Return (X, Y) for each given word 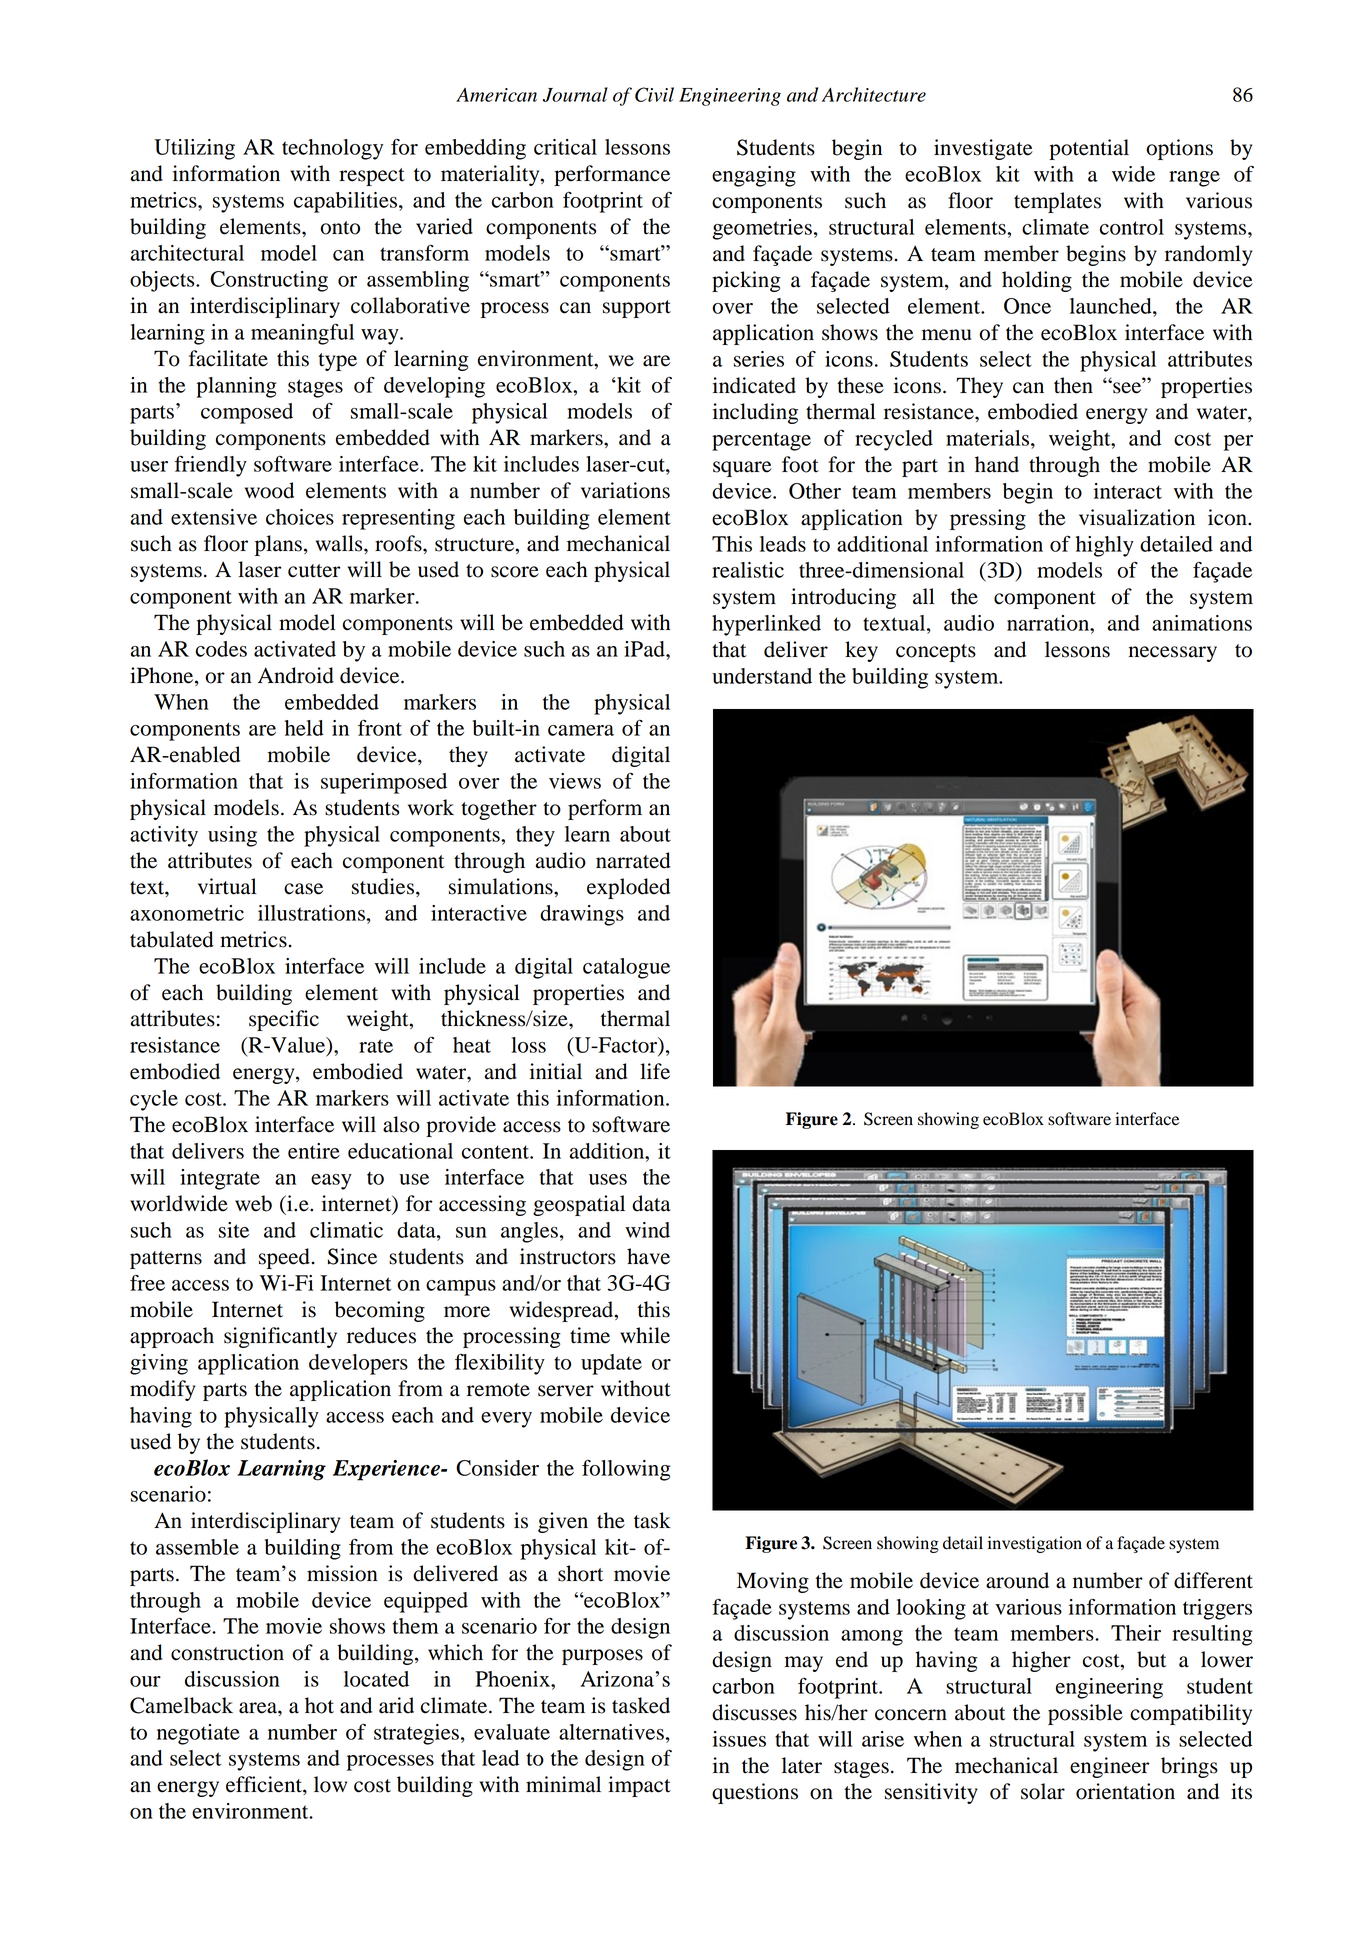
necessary (1173, 654)
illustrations (311, 913)
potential (1089, 149)
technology (332, 149)
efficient (265, 1785)
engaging (754, 176)
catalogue (626, 968)
